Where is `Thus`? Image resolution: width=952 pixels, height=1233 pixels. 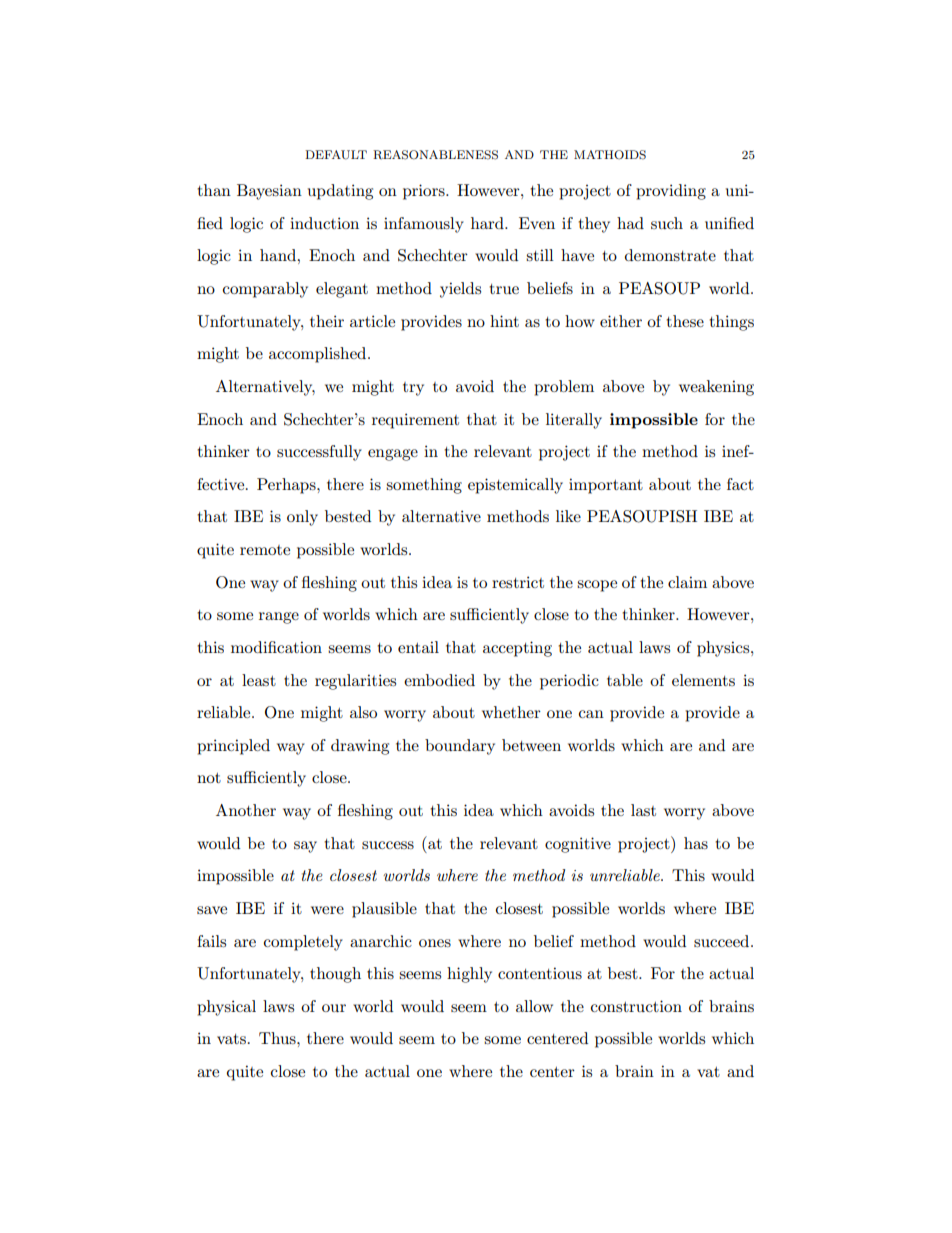
Thus is located at coordinates (278, 1038).
